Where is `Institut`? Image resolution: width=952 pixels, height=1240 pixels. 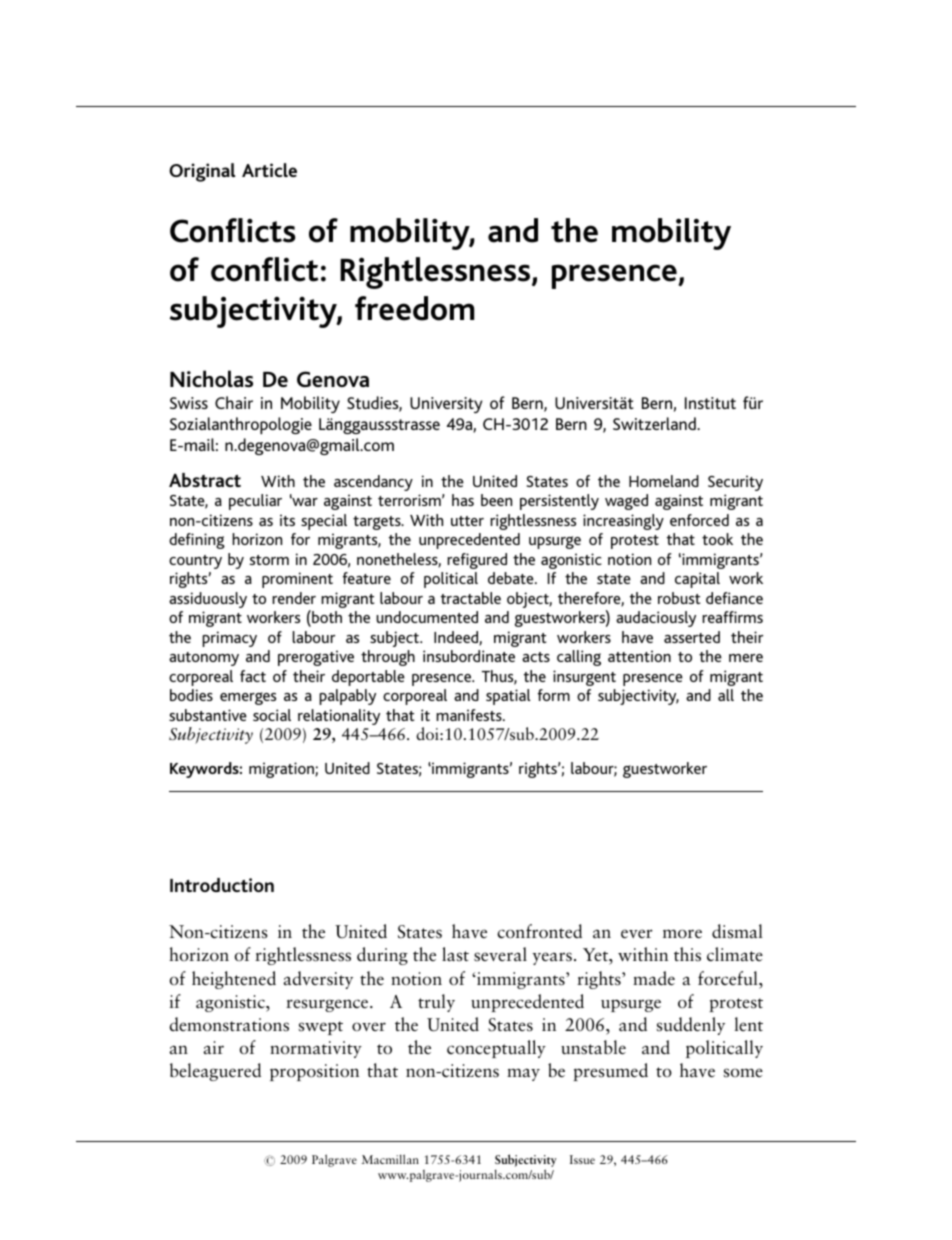 Institut is located at coordinates (710, 403).
